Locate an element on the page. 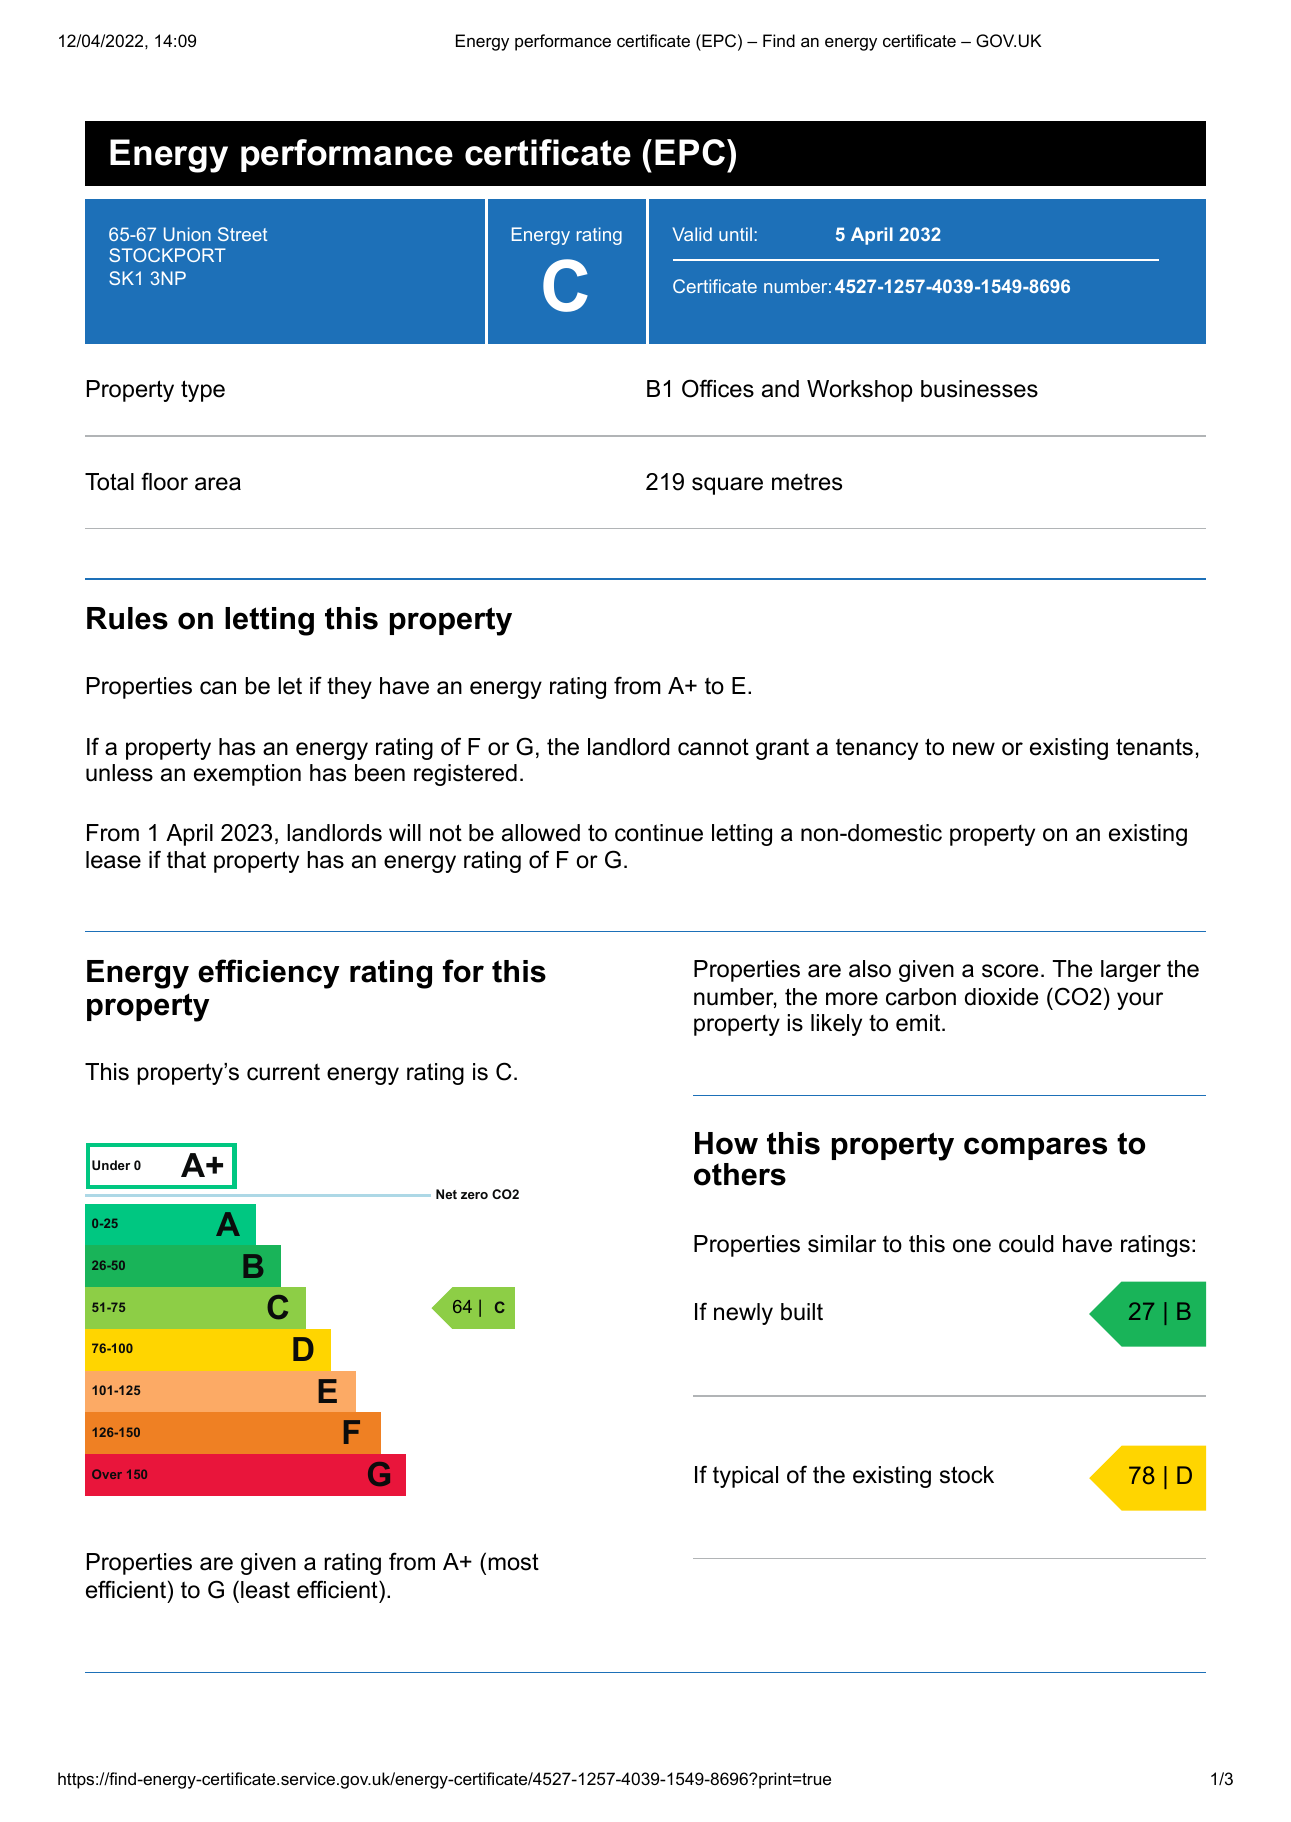 This image has height=1822, width=1291. Under is located at coordinates (111, 1165).
